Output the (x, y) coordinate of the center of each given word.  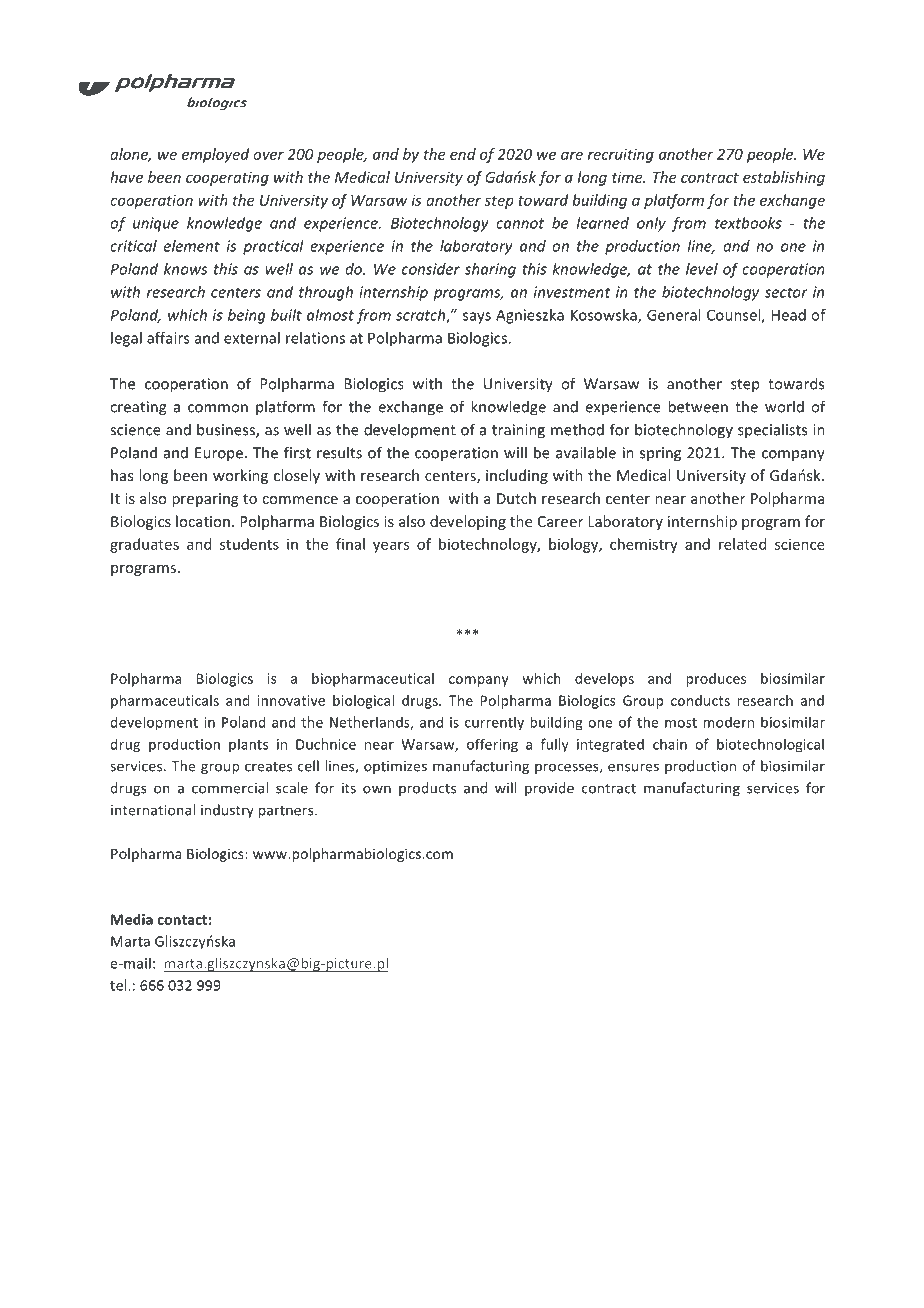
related (742, 544)
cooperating (227, 179)
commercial (230, 788)
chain (670, 744)
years (391, 547)
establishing (784, 178)
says (477, 318)
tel (119, 985)
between (698, 406)
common (218, 408)
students (249, 544)
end (463, 154)
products (427, 789)
